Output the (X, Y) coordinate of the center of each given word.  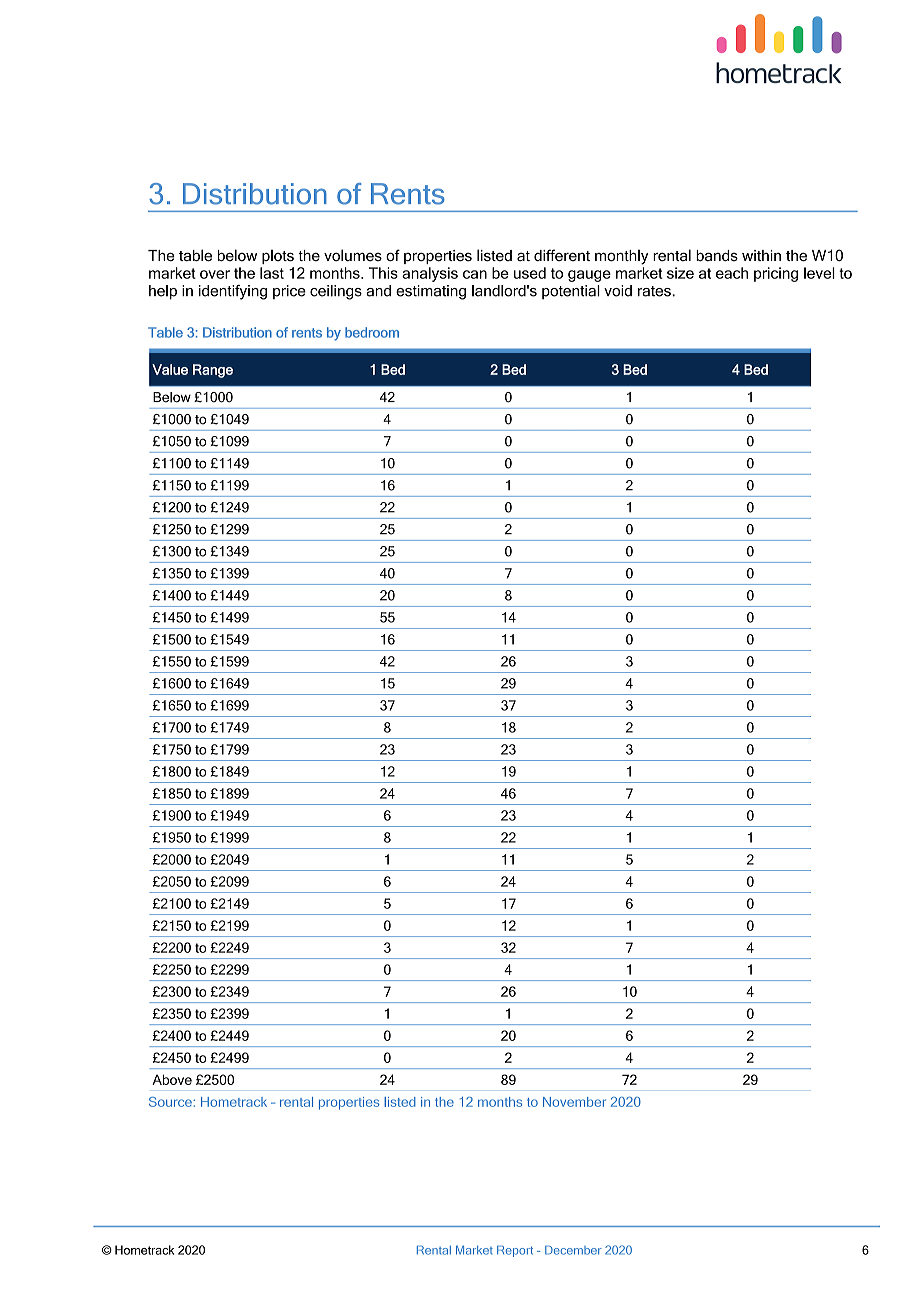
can (475, 274)
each (732, 273)
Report (515, 1251)
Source (171, 1102)
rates (655, 291)
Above (172, 1079)
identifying (233, 292)
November (574, 1102)
